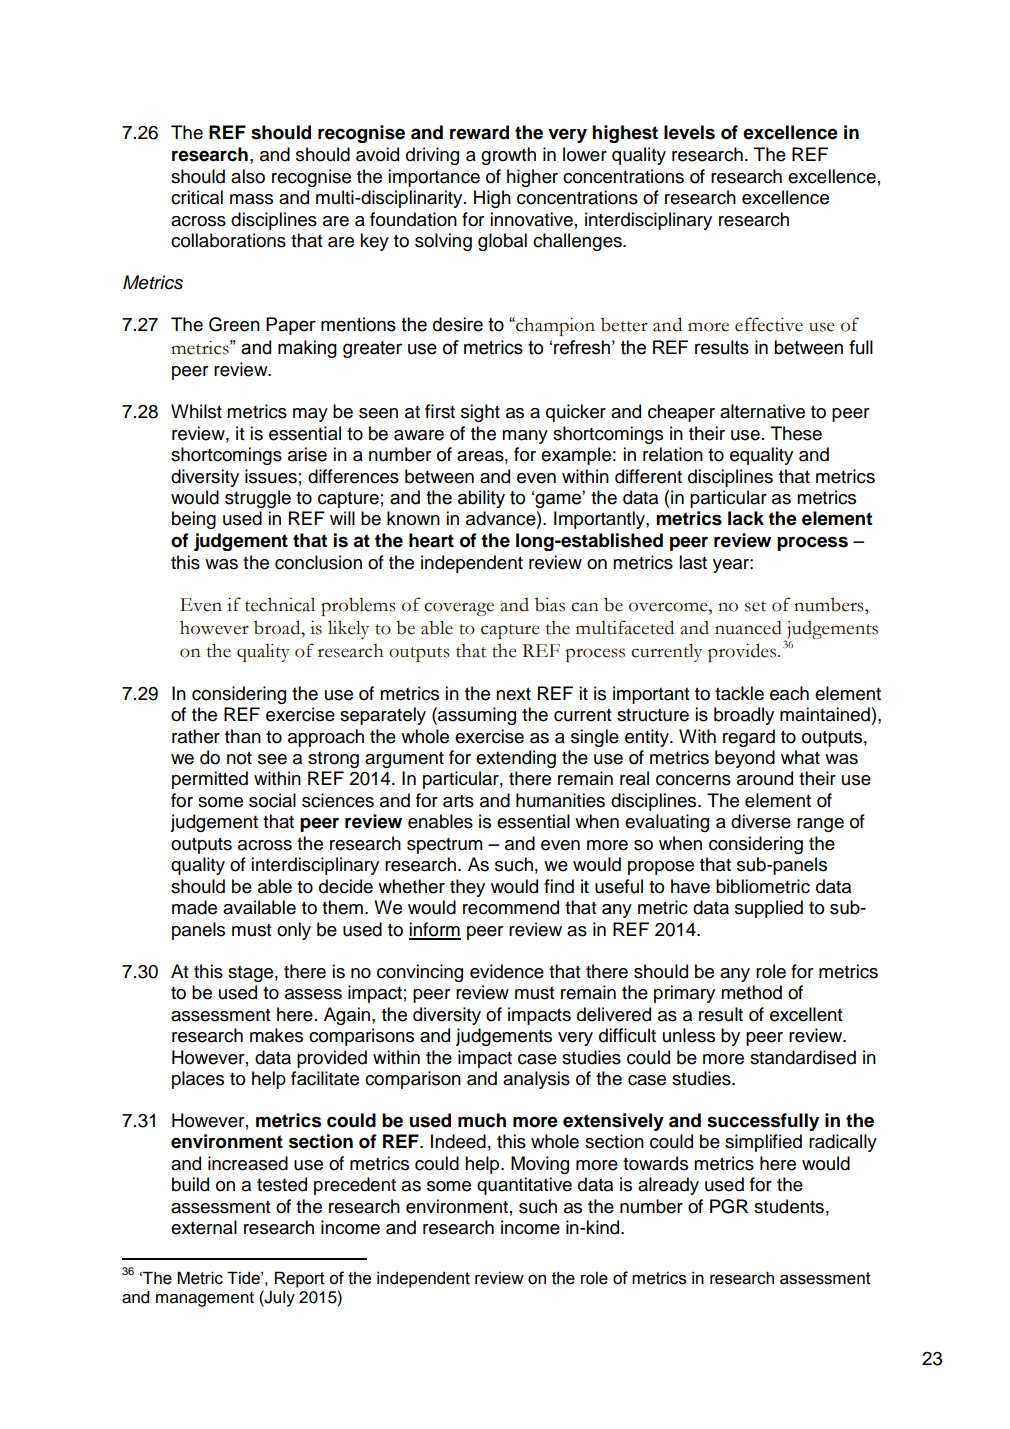  What do you see at coordinates (243, 736) in the screenshot?
I see `than` at bounding box center [243, 736].
